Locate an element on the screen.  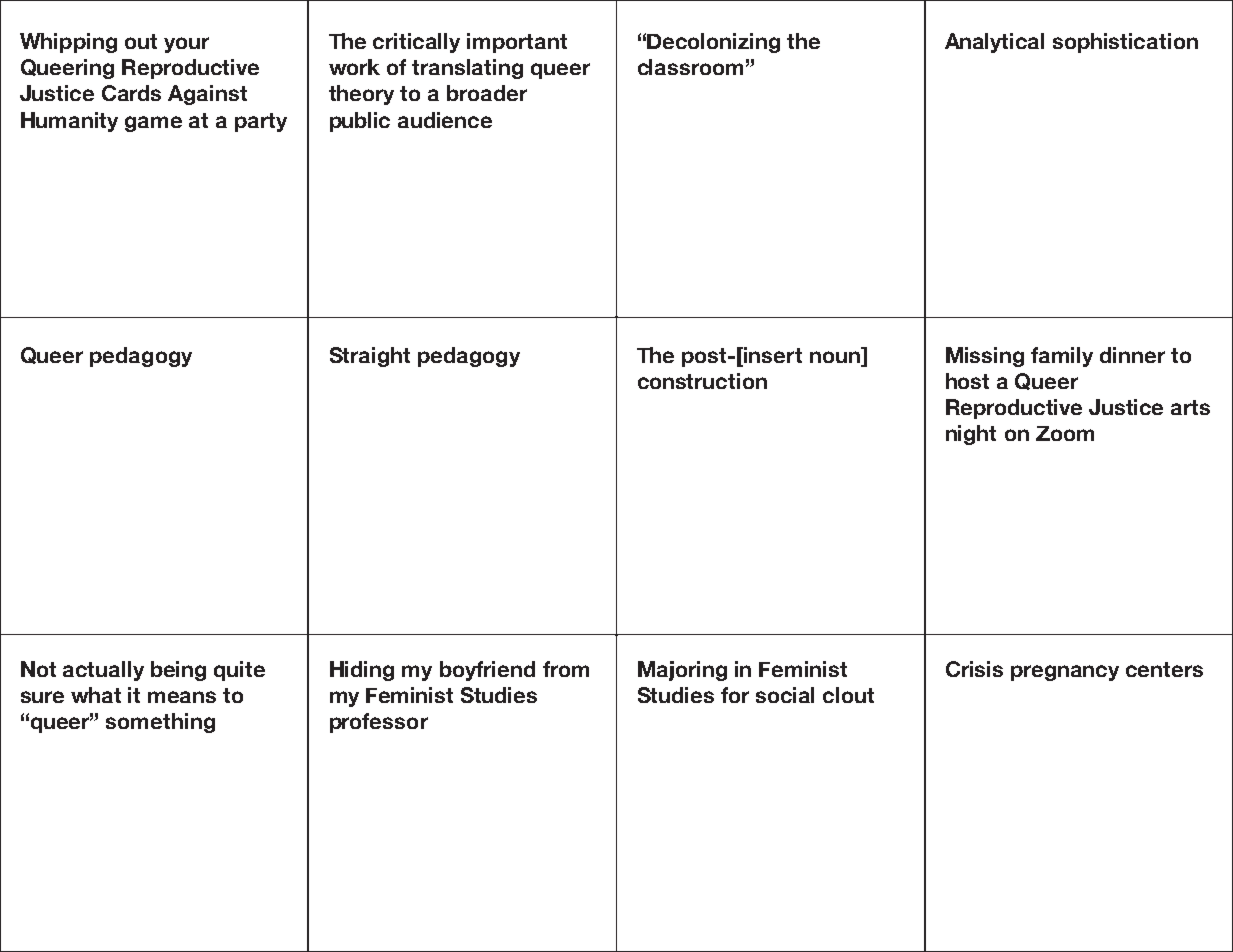
pregnancy is located at coordinates (1065, 673).
